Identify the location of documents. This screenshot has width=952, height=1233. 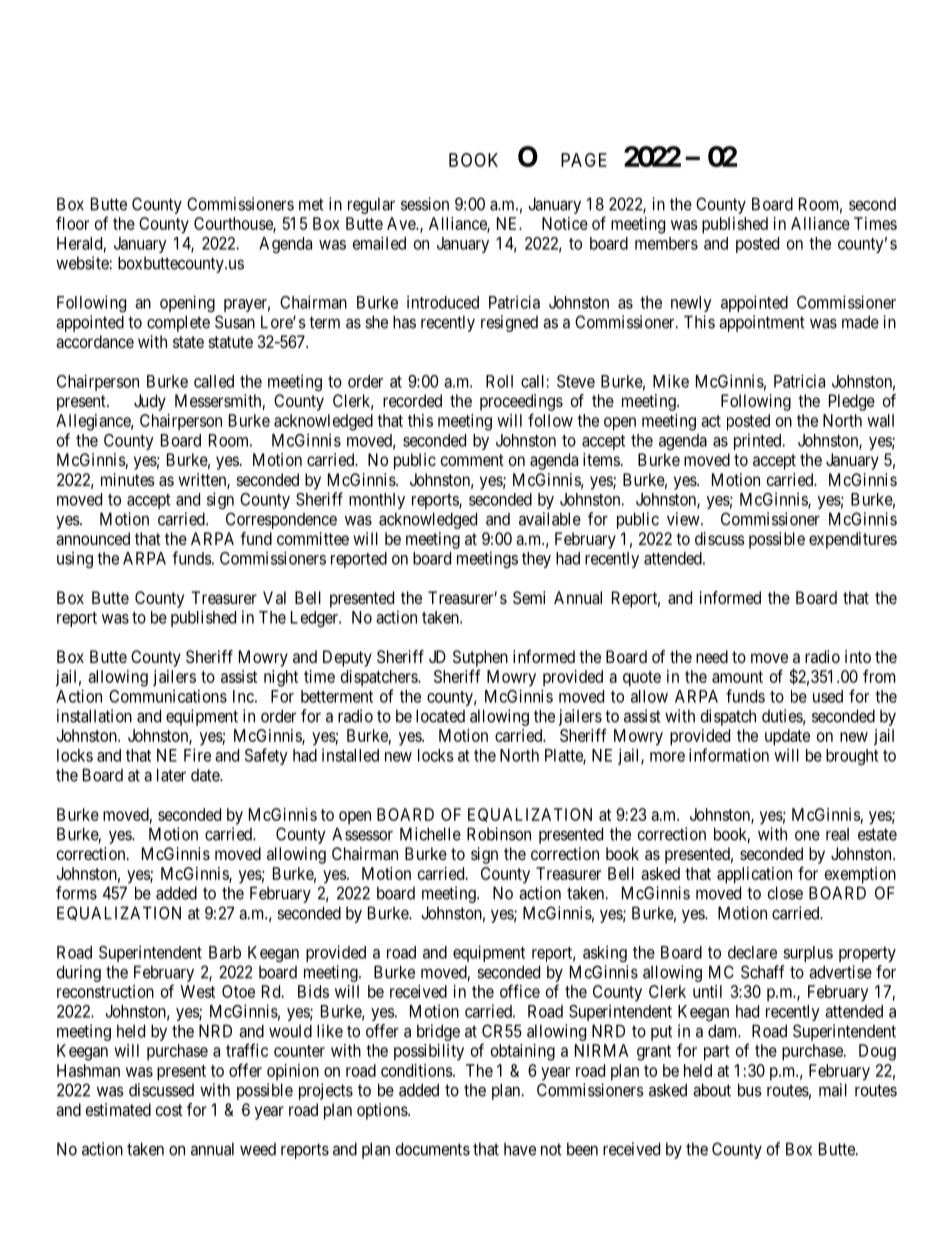
(433, 1149).
